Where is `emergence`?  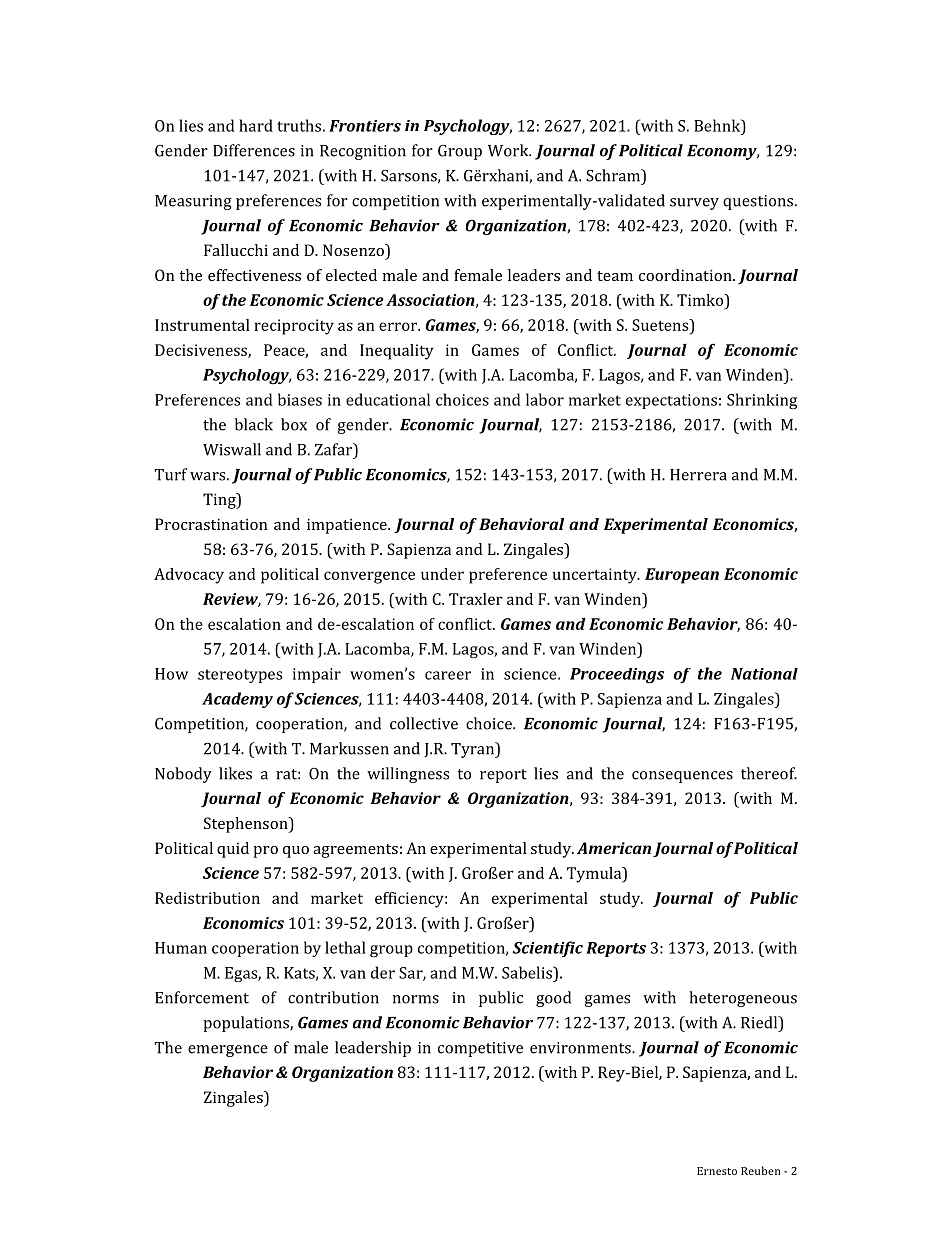 emergence is located at coordinates (228, 1051).
